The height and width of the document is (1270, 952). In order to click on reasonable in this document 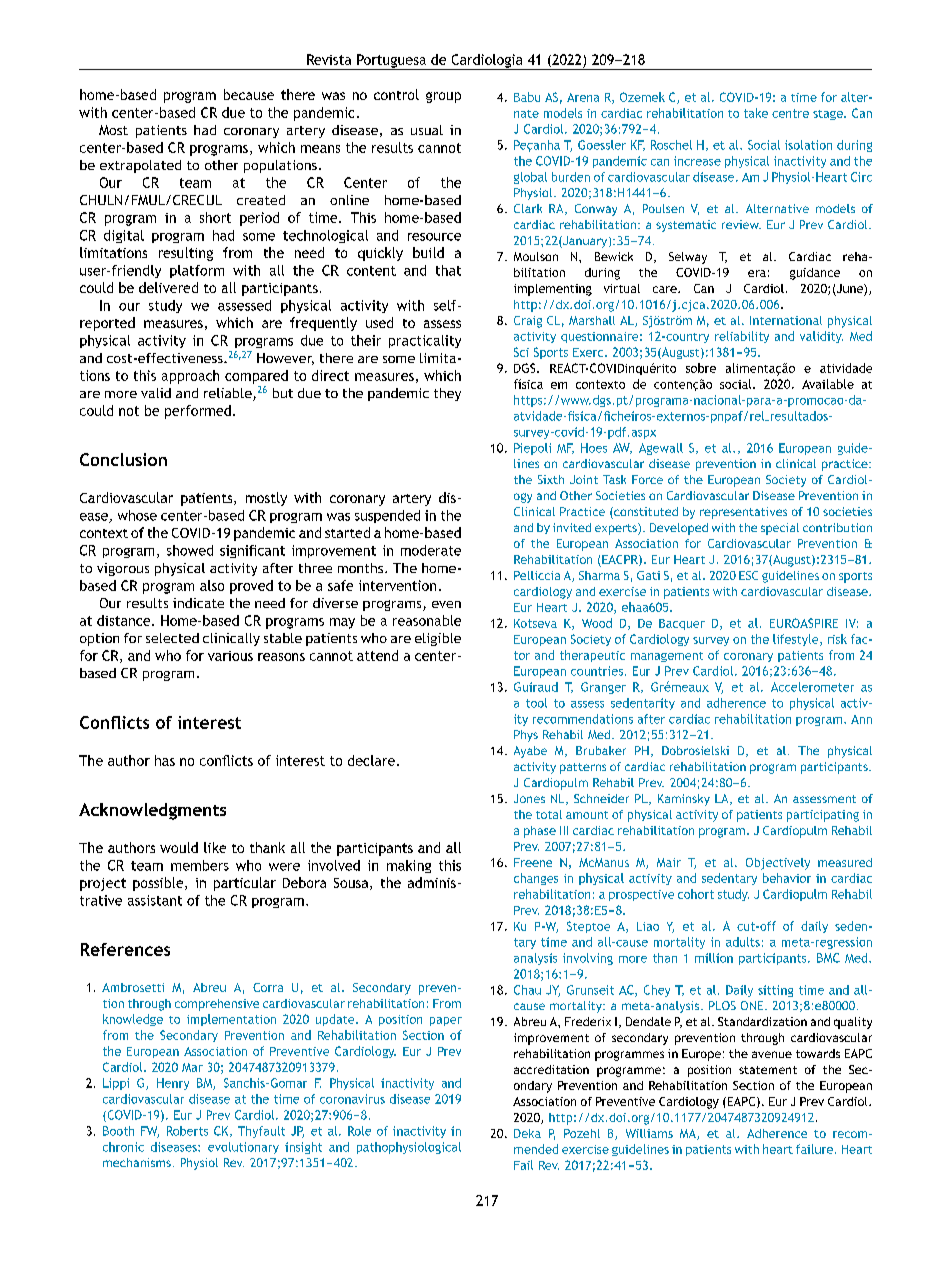, I will do `click(427, 620)`.
